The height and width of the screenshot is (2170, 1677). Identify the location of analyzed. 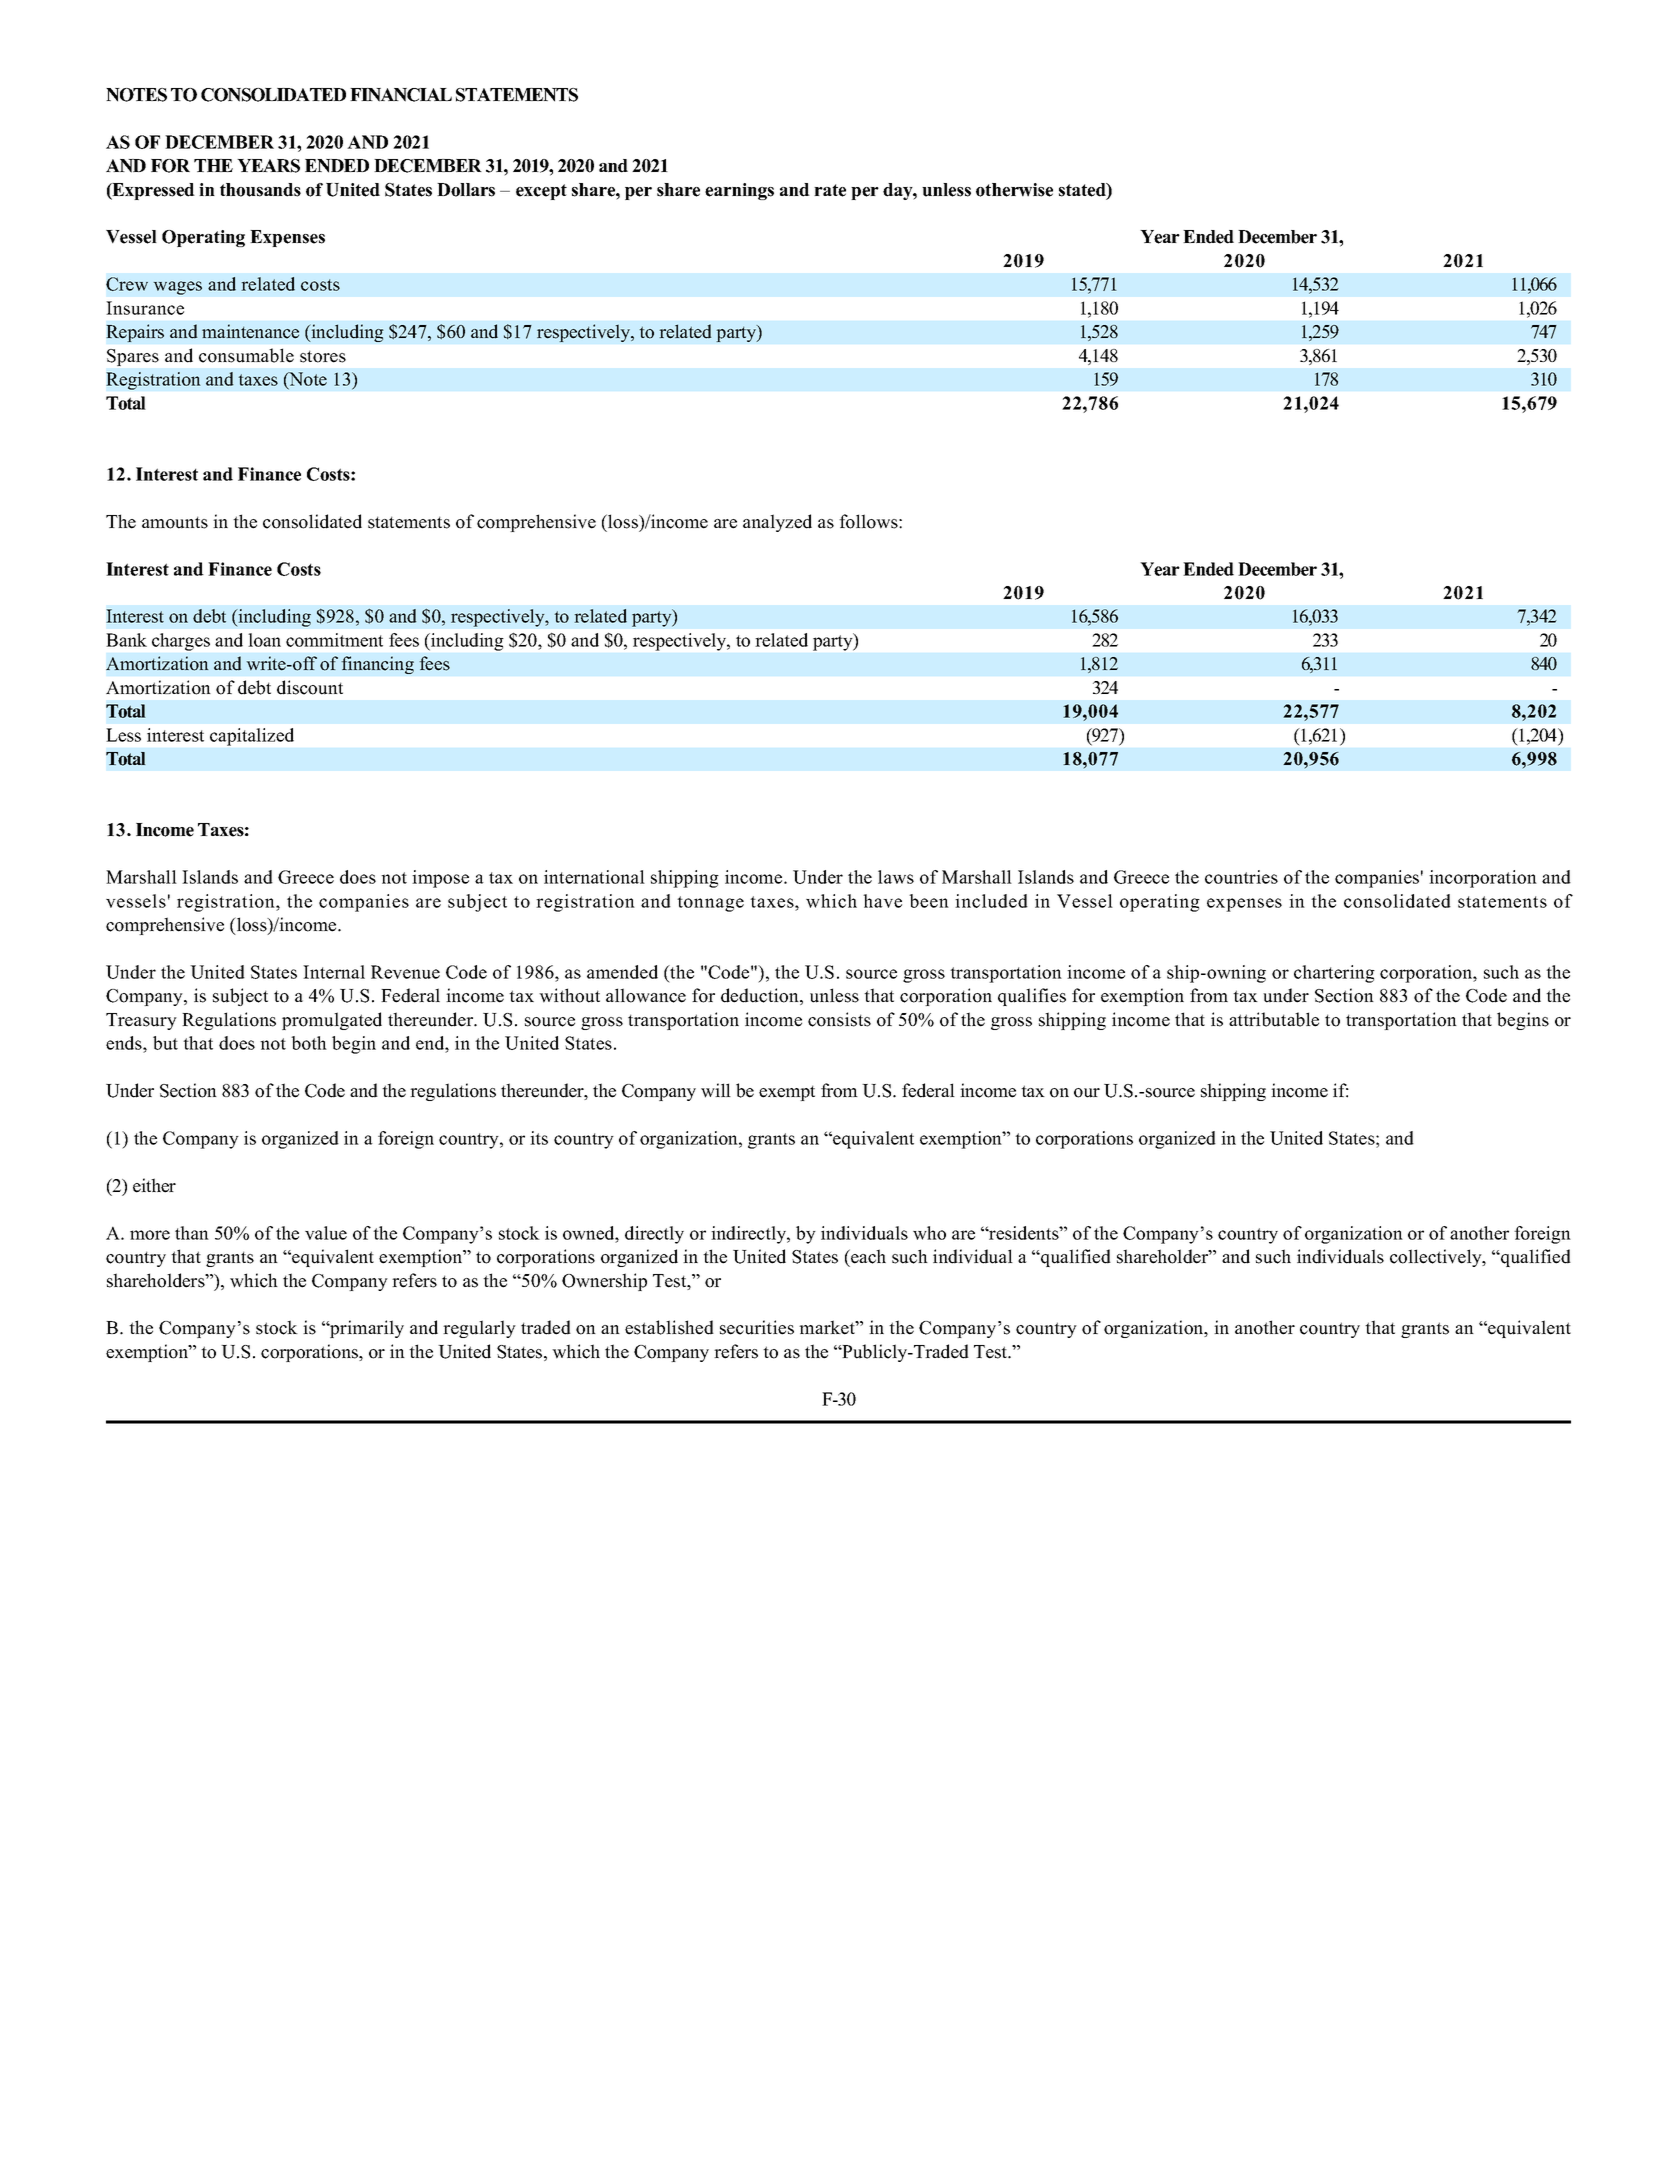
(777, 523).
